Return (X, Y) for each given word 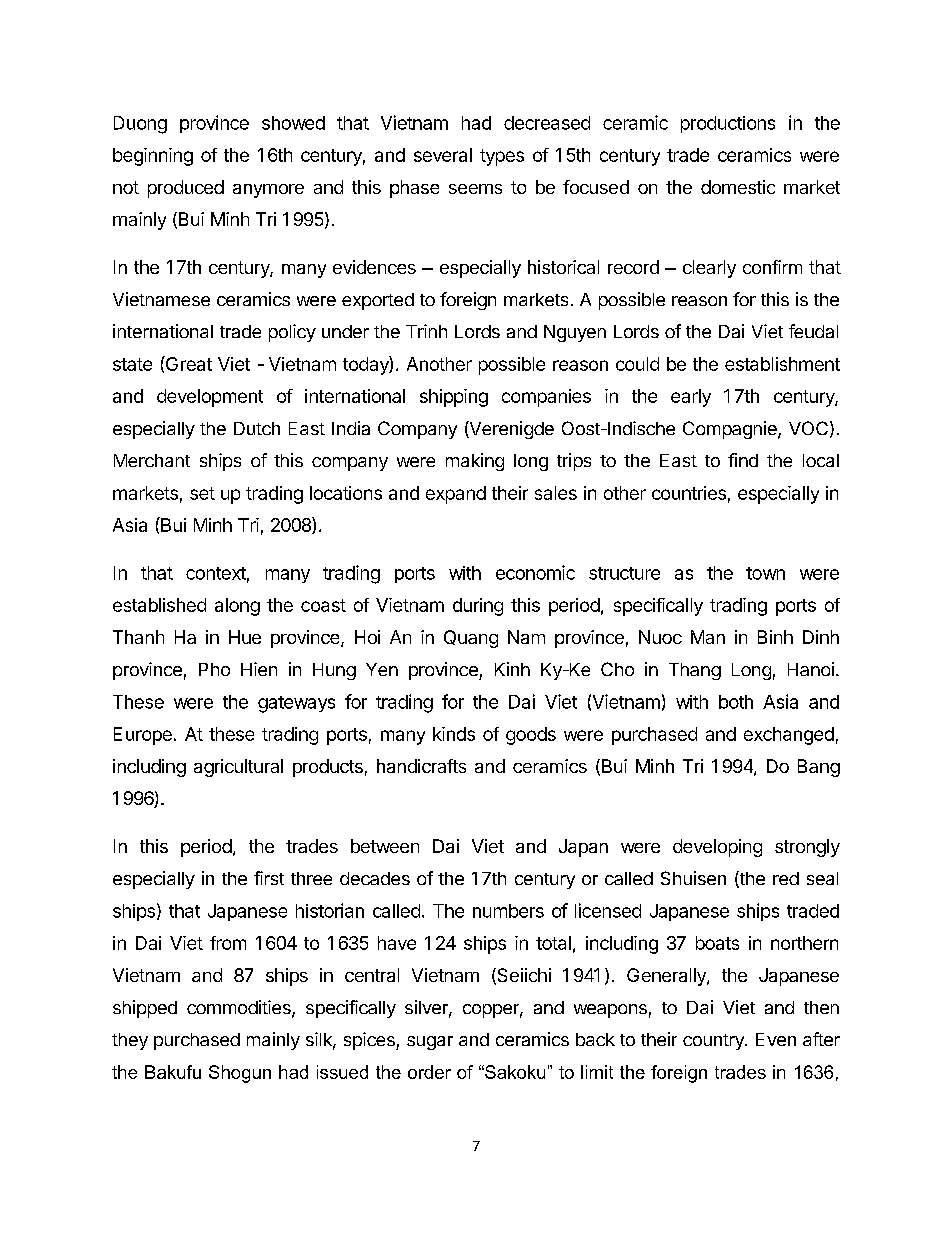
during (478, 607)
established (159, 605)
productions (728, 124)
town (765, 573)
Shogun (240, 1074)
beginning (153, 157)
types (502, 157)
